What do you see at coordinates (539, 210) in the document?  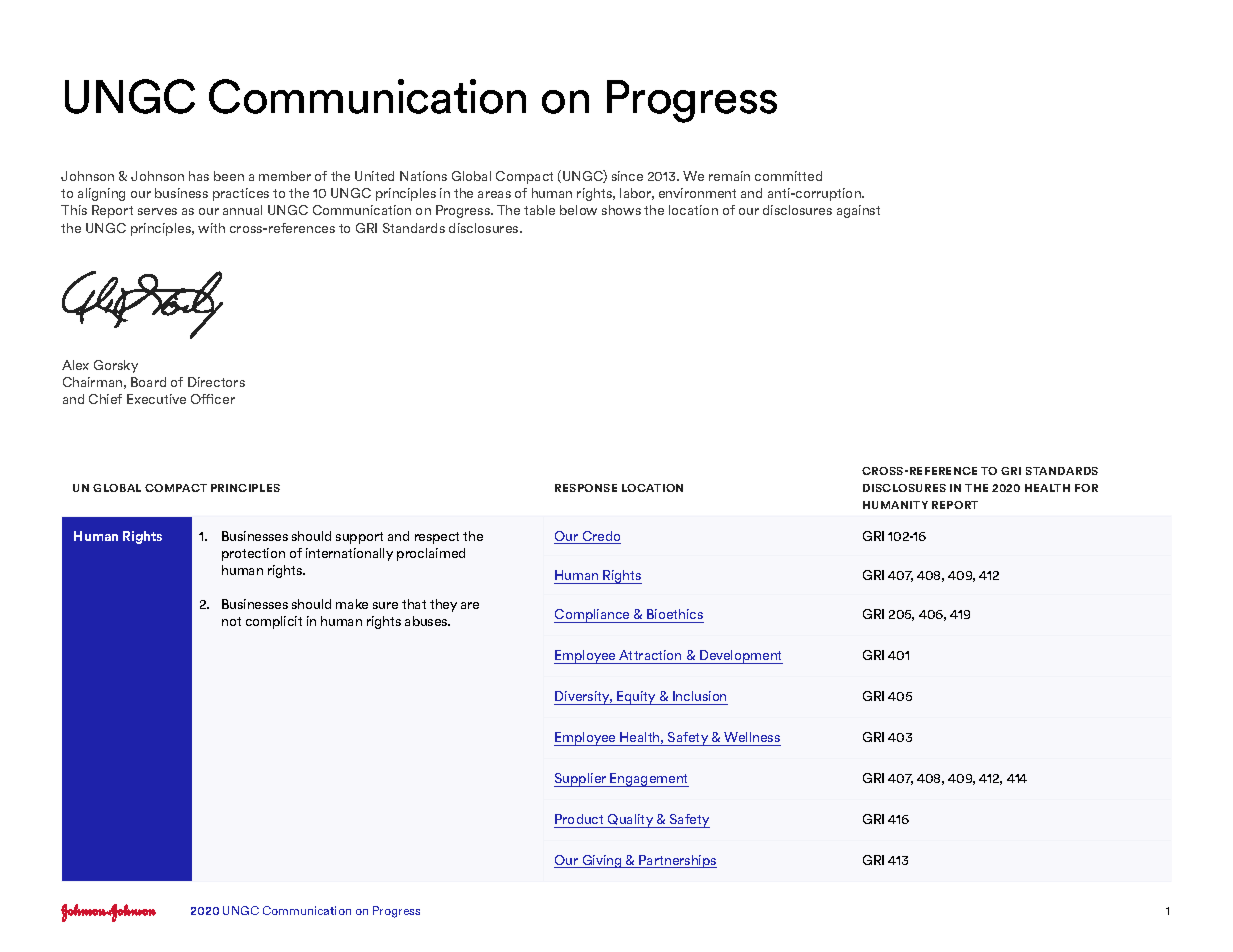 I see `table` at bounding box center [539, 210].
